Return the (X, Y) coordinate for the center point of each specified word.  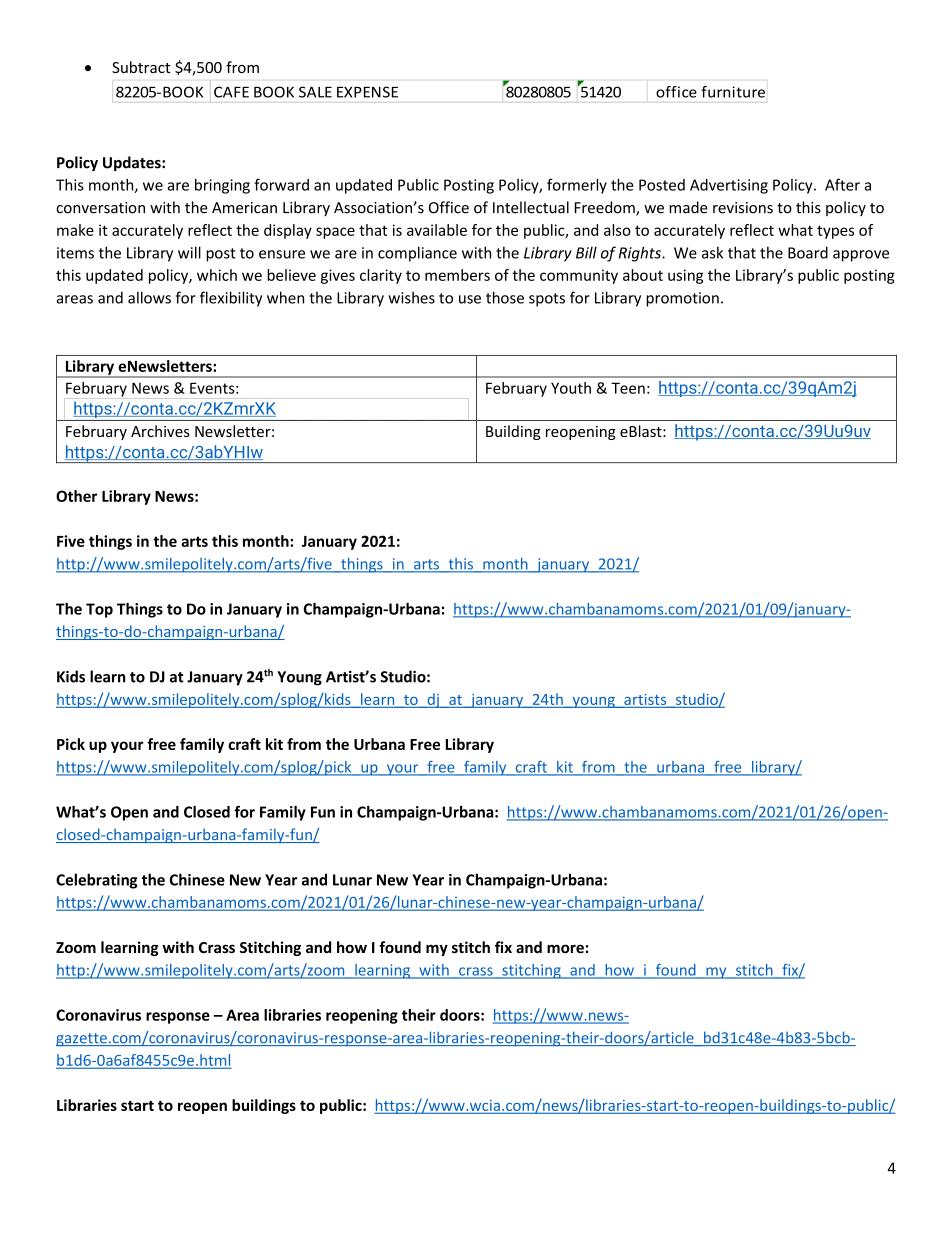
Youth (571, 388)
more (565, 948)
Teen (628, 388)
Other (76, 496)
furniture (733, 92)
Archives (160, 431)
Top (99, 610)
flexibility (231, 299)
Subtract (141, 67)
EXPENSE (367, 92)
